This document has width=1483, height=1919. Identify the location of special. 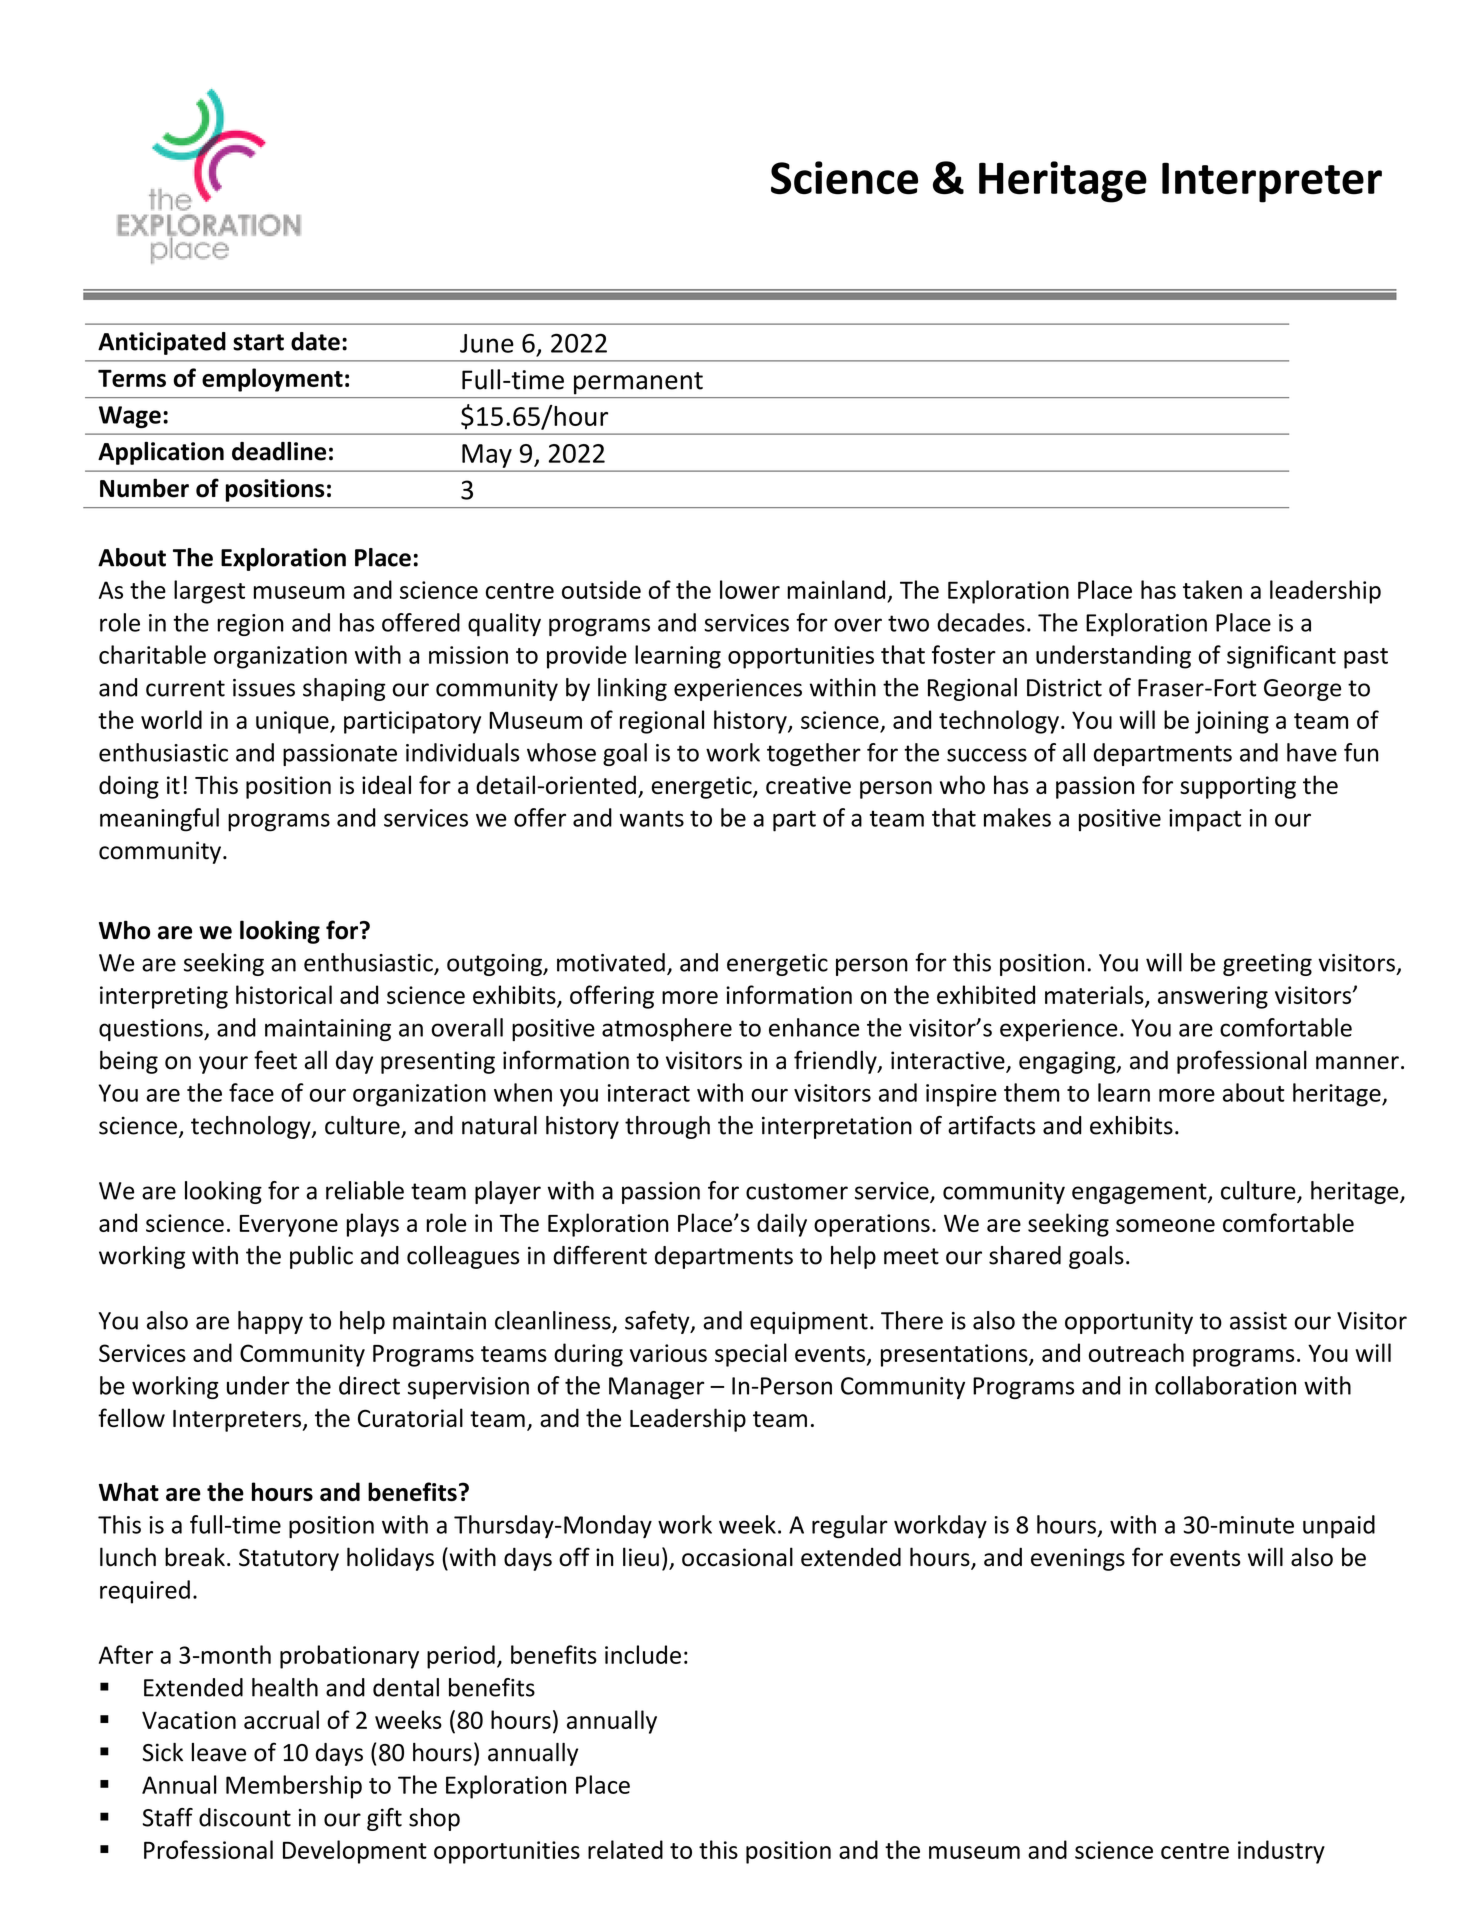
(751, 1355).
